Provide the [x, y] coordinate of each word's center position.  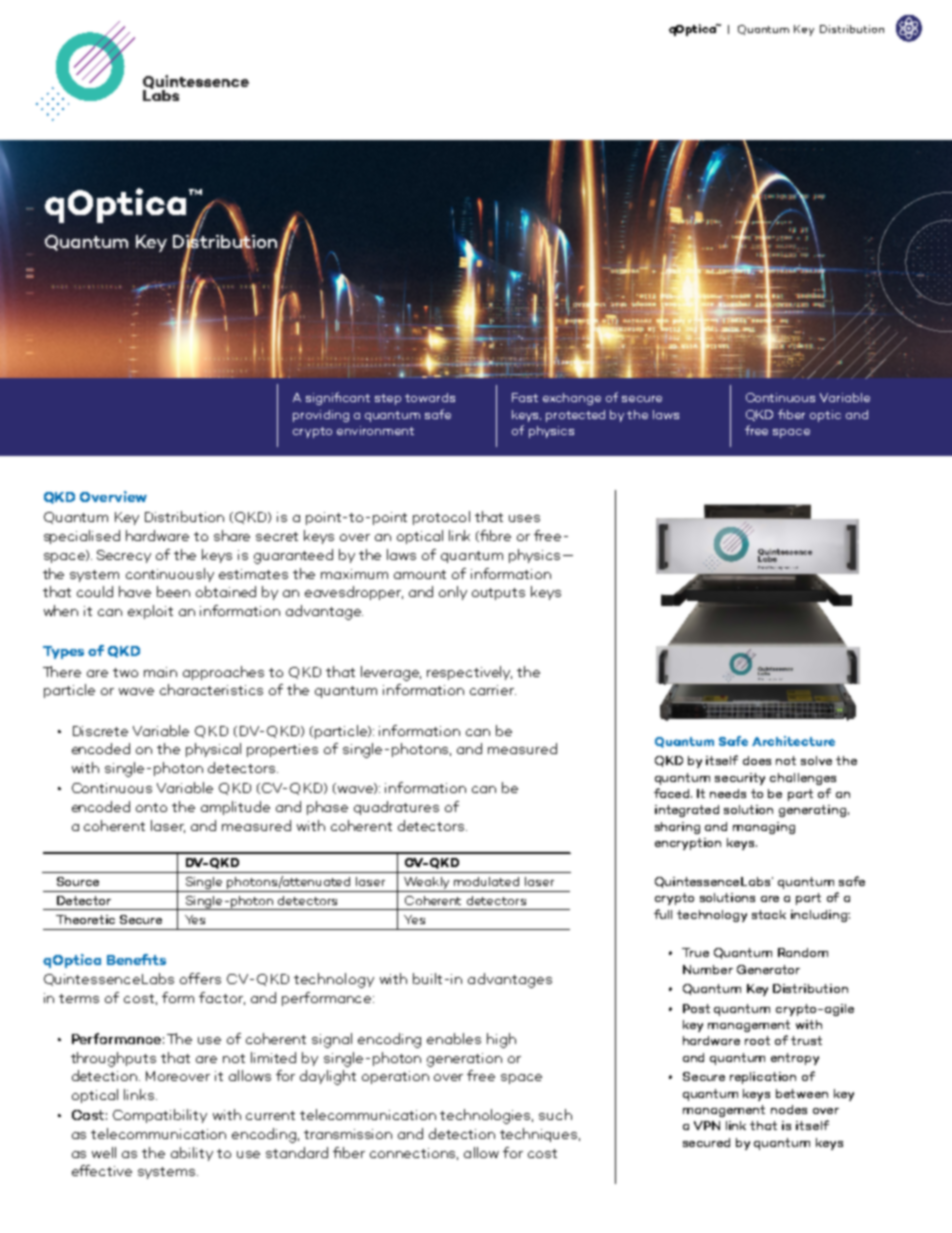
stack [769, 914]
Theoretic [85, 919]
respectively [469, 673]
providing [321, 416]
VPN [707, 1125]
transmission [348, 1134]
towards [430, 397]
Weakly [427, 884]
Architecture [793, 741]
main [160, 672]
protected [575, 416]
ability [192, 1154]
